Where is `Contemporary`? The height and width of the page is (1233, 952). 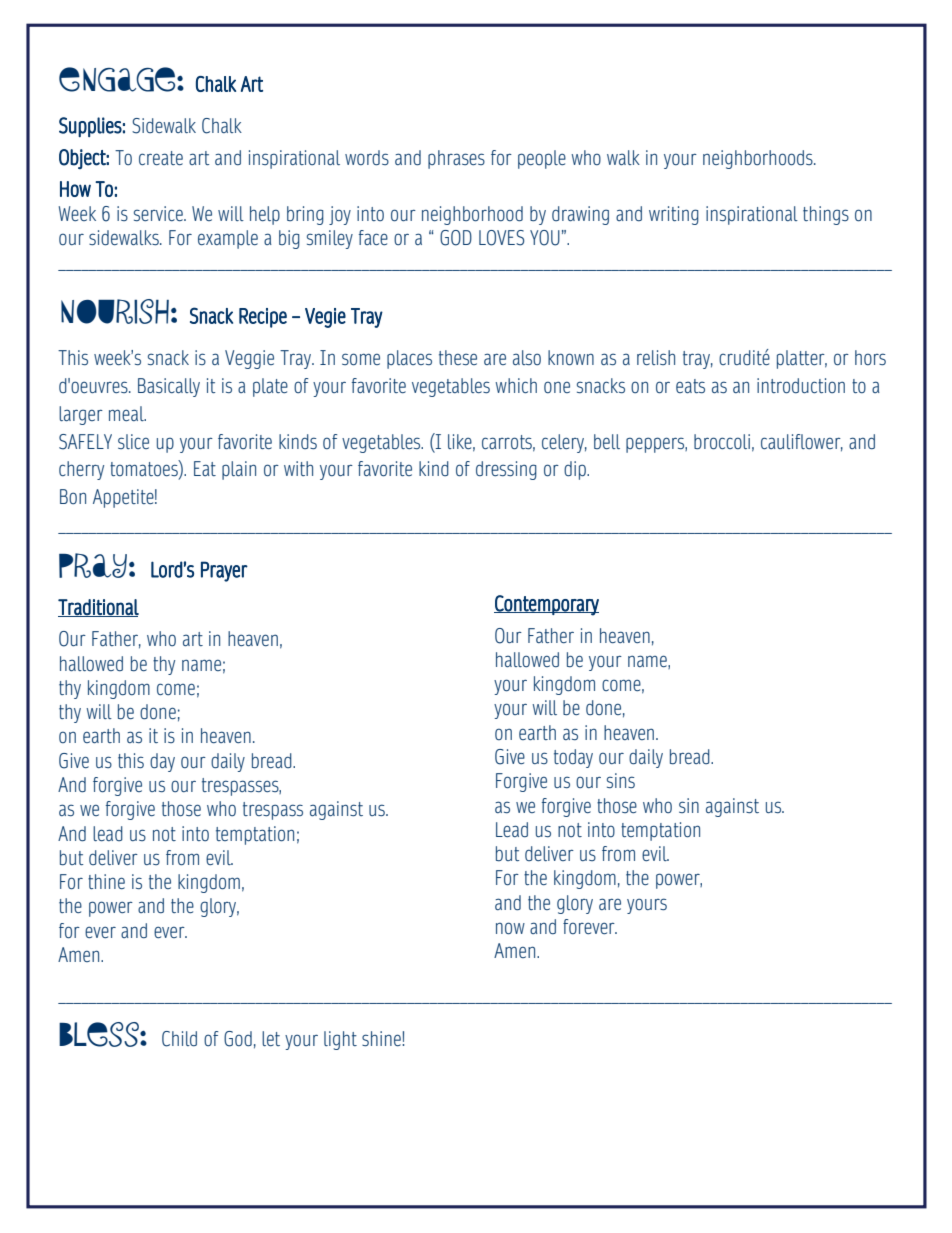 Contemporary is located at coordinates (546, 605).
